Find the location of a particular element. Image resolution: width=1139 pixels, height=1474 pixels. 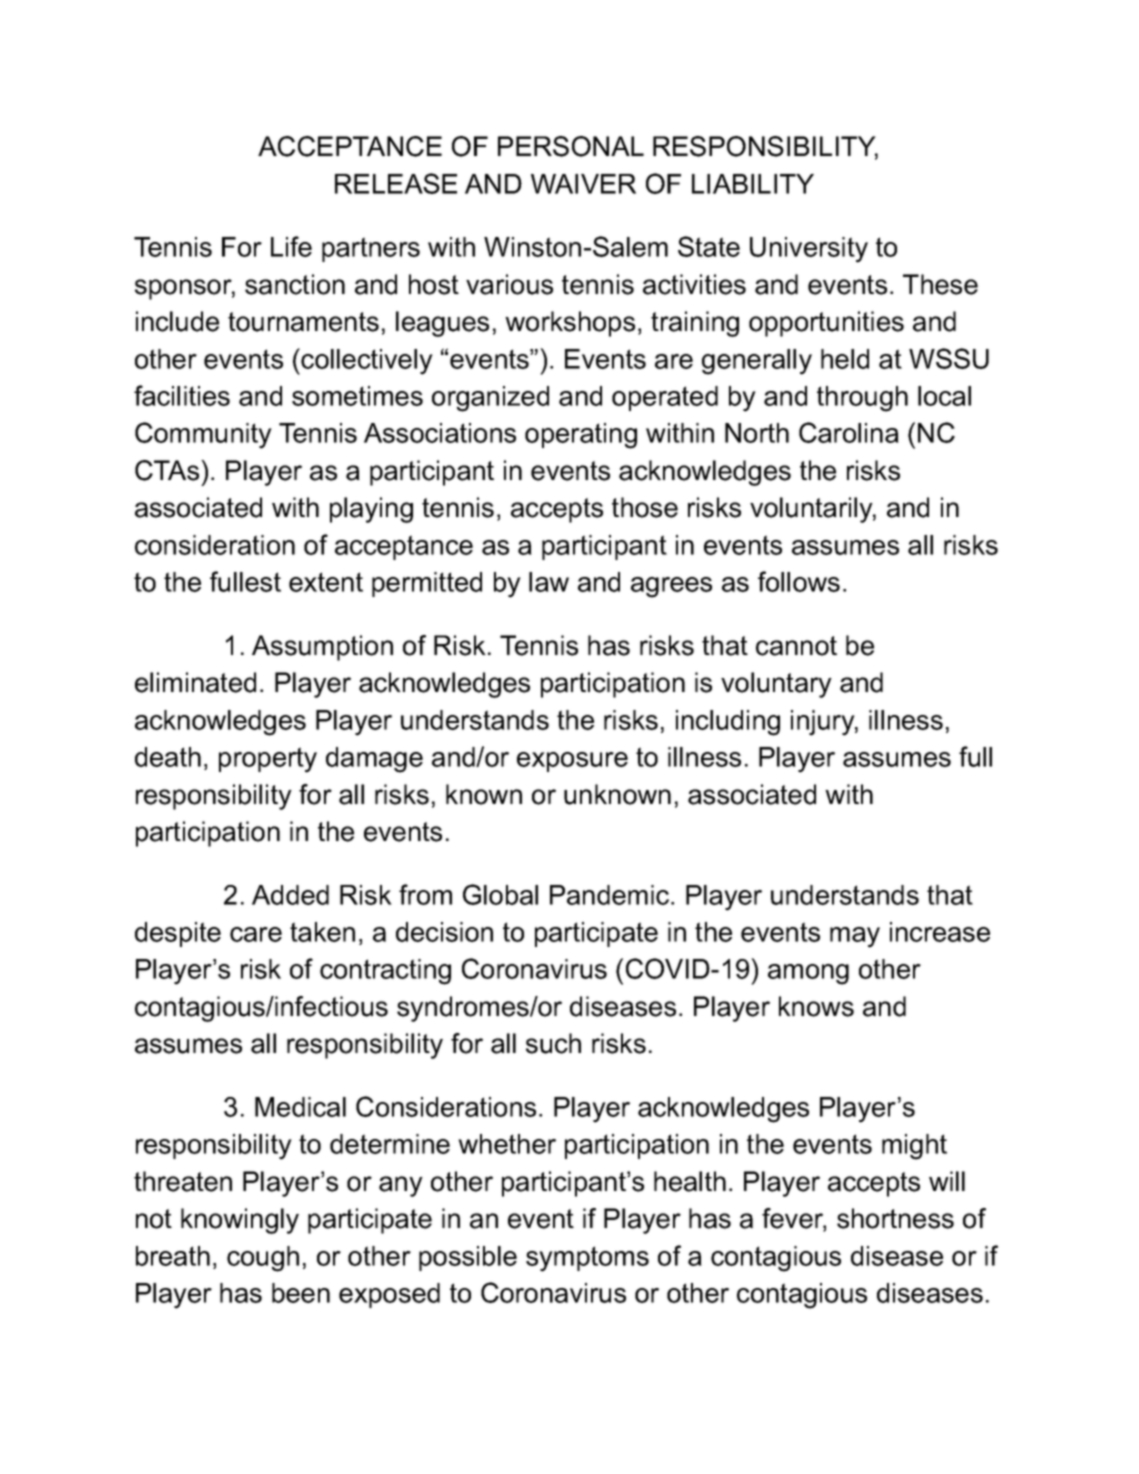

LIABILITY is located at coordinates (753, 184).
